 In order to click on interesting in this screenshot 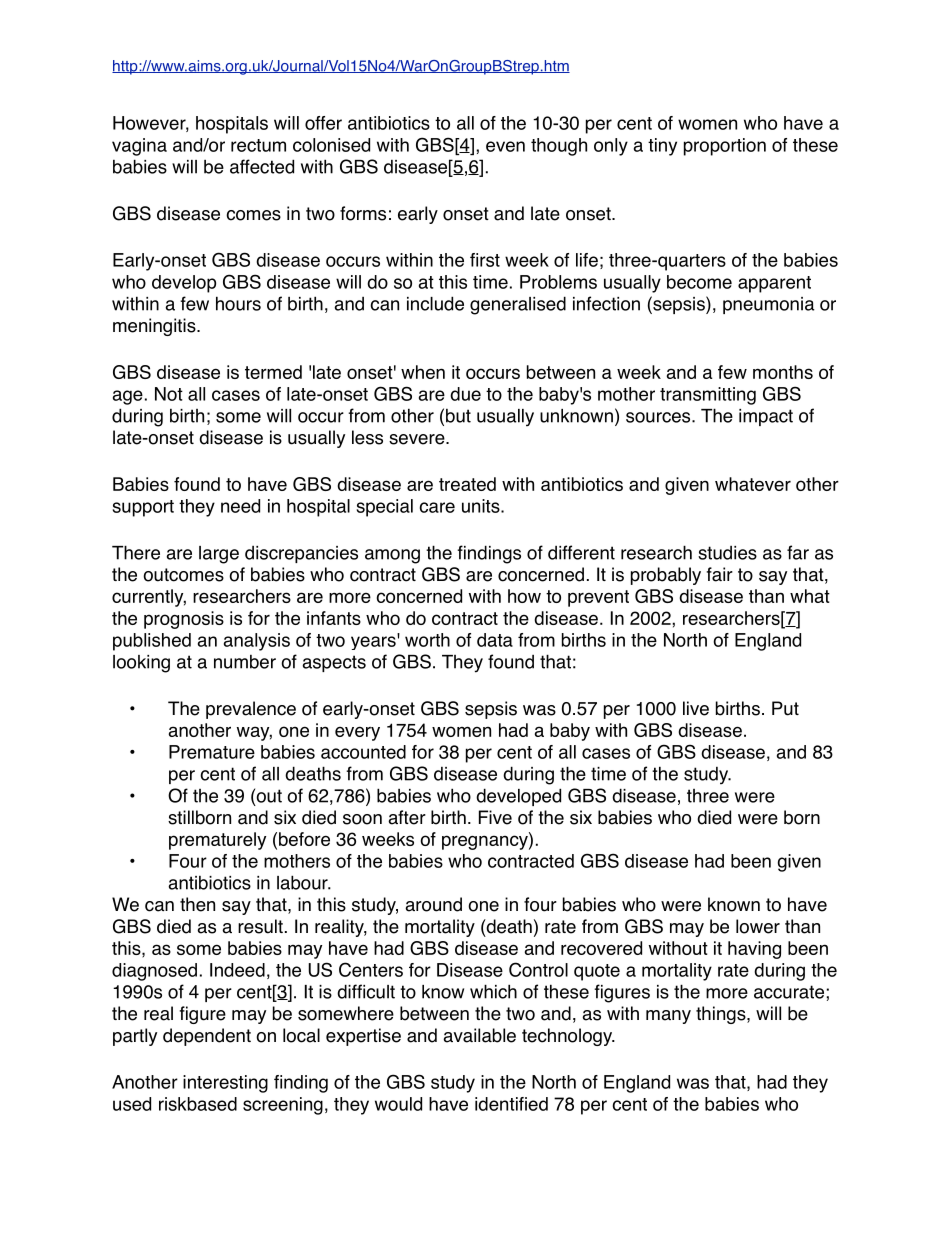, I will do `click(225, 1084)`.
